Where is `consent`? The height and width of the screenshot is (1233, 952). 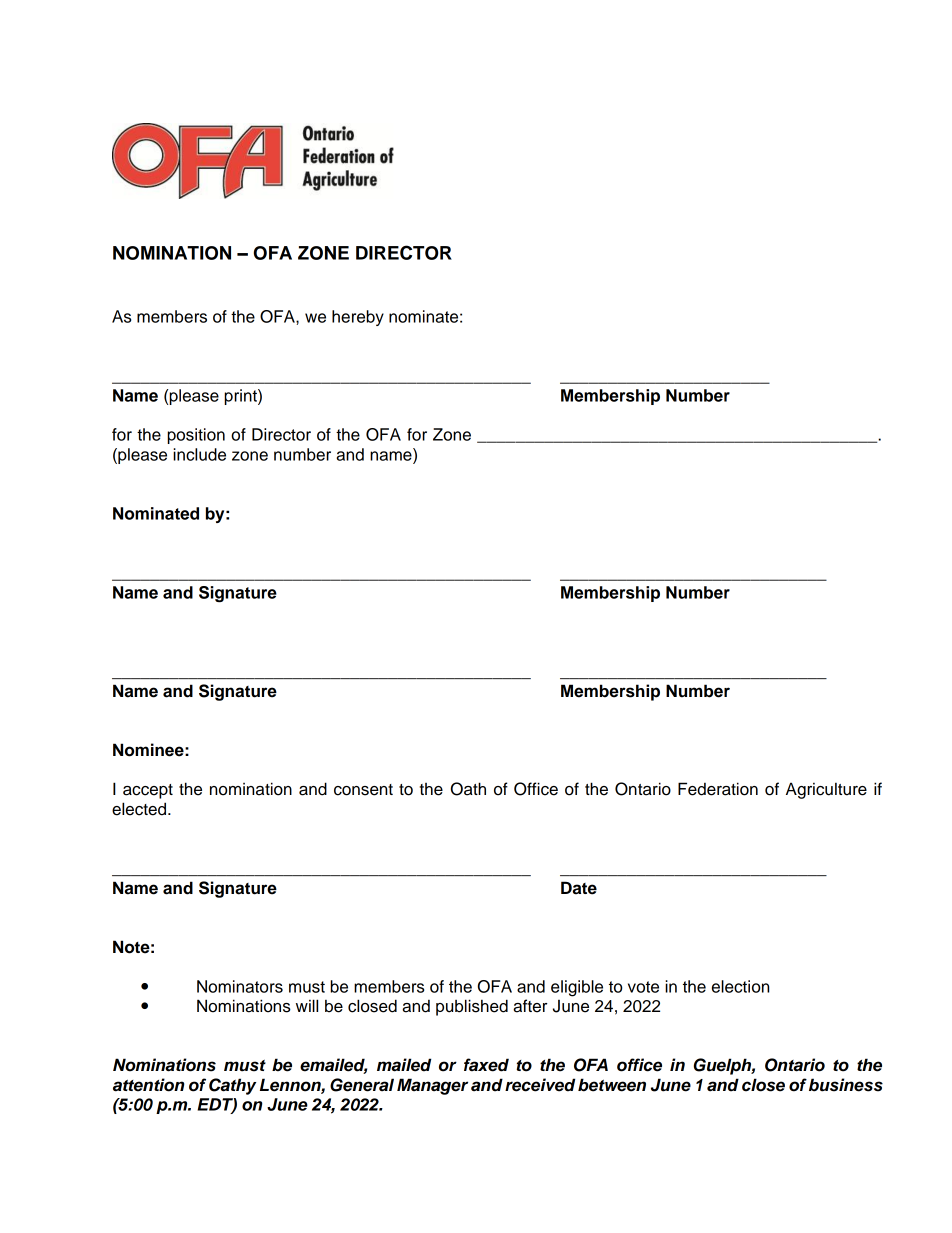 consent is located at coordinates (363, 790).
